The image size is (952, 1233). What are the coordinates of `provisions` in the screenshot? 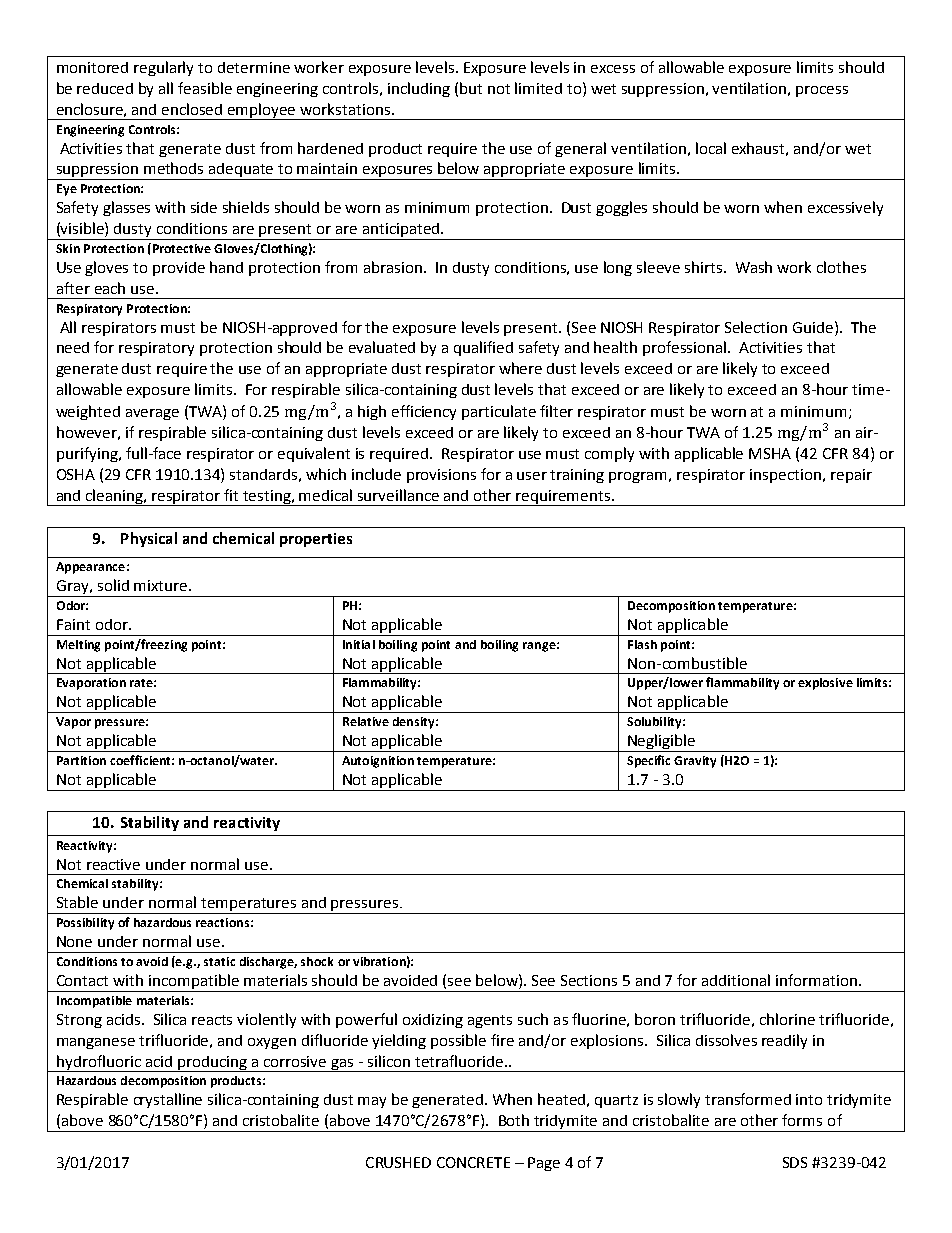 It's located at (441, 476).
